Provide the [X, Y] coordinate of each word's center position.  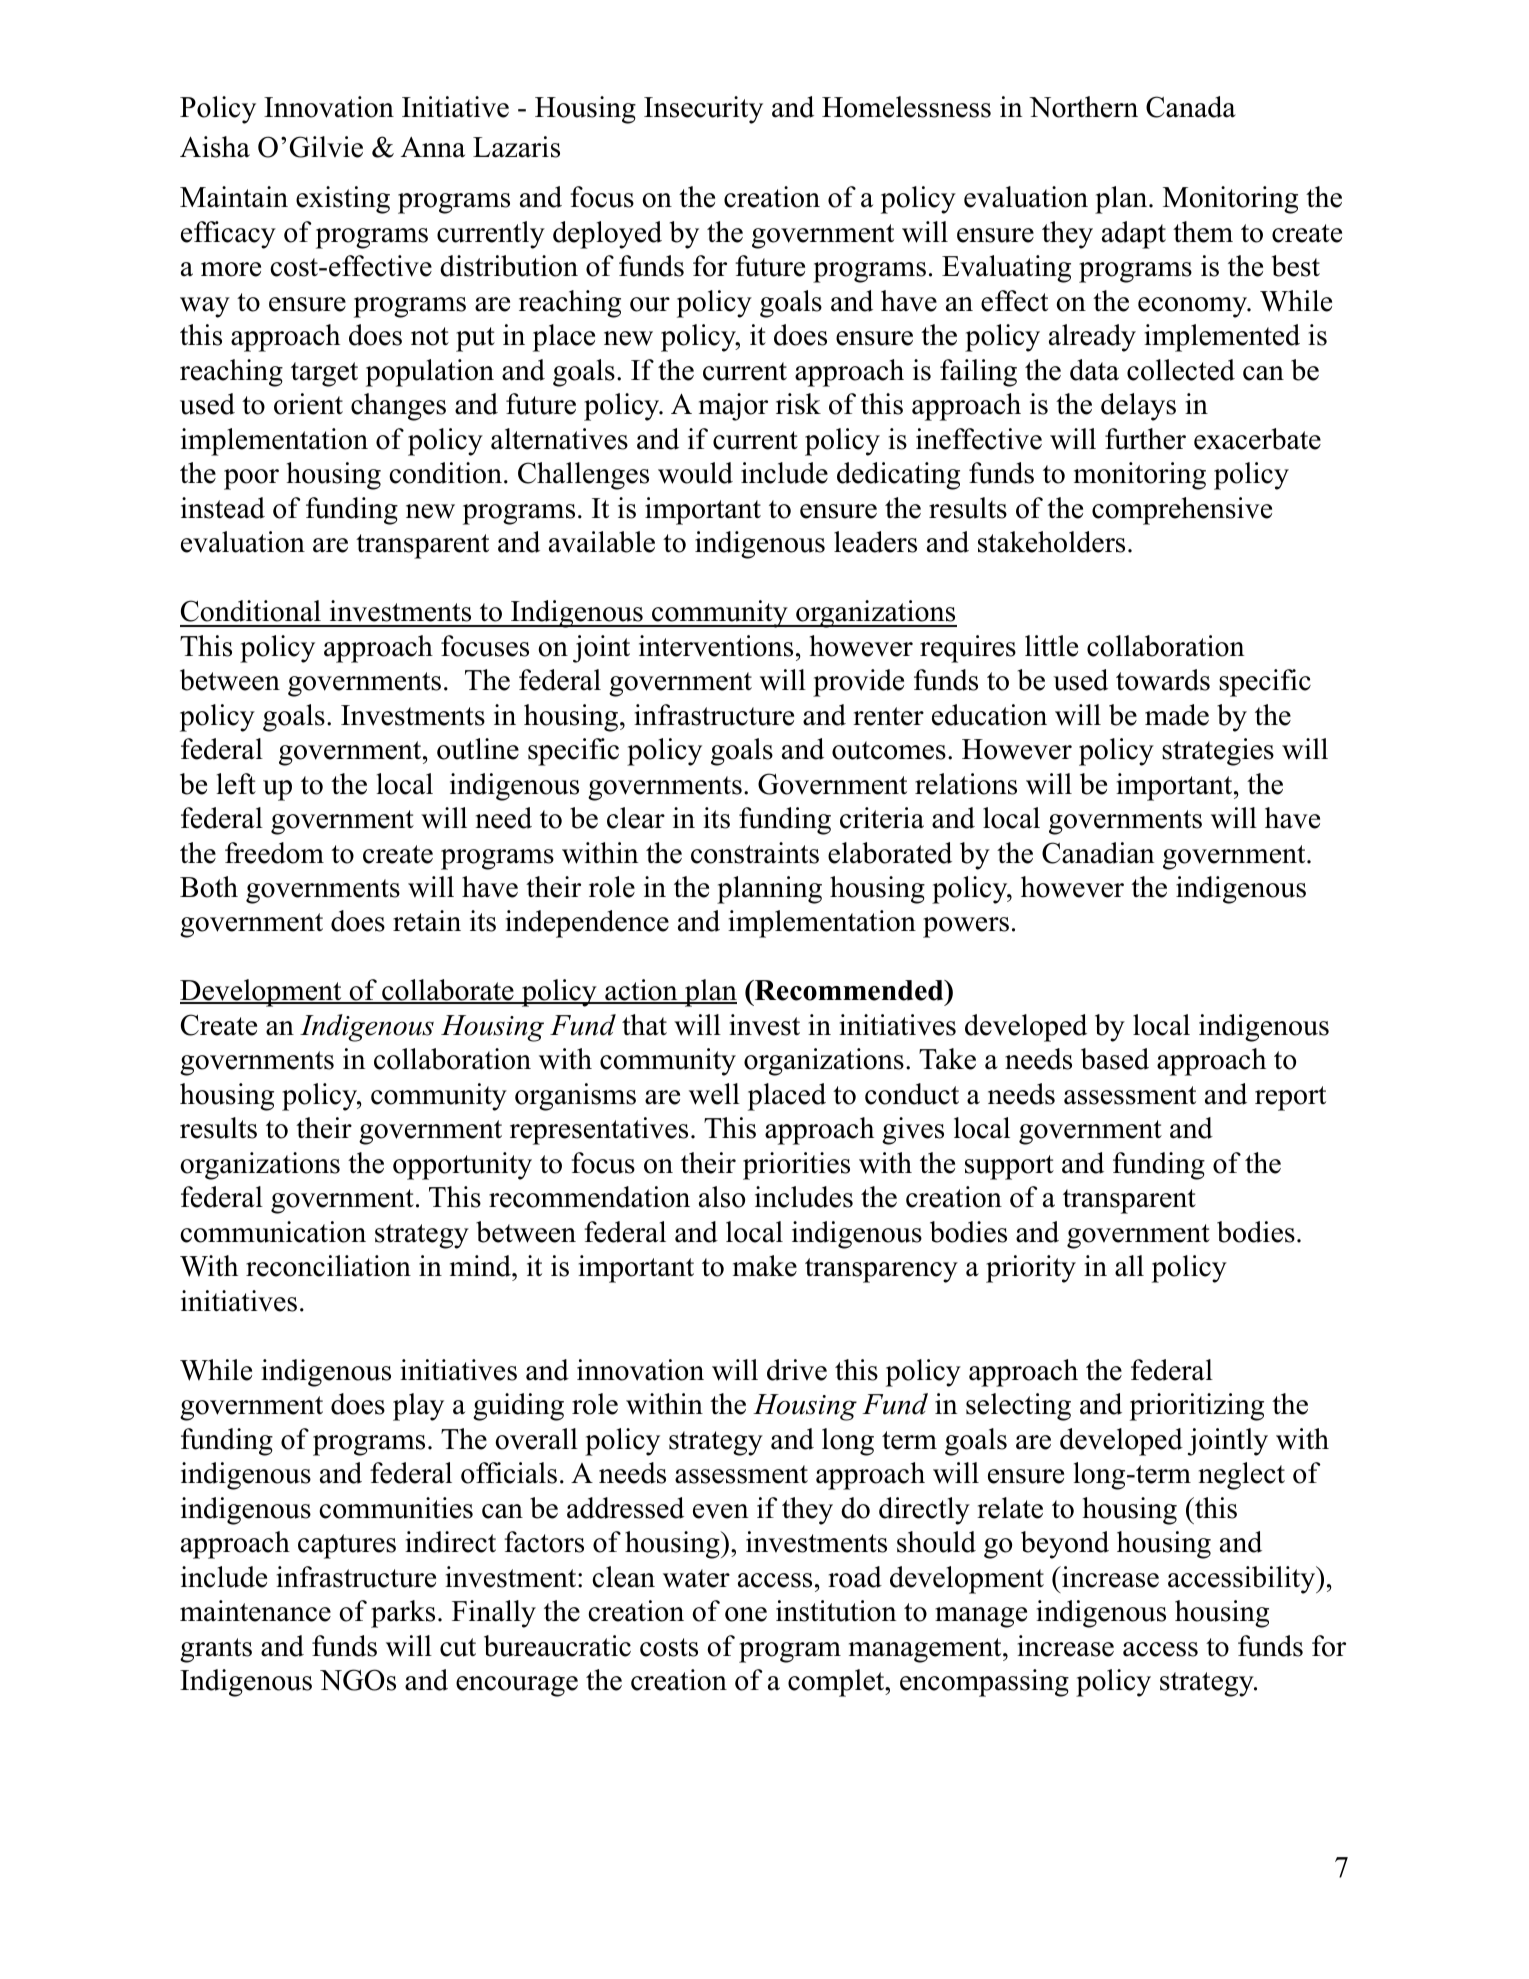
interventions [716, 646]
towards [1163, 680]
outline [478, 749]
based [1115, 1059]
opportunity [462, 1166]
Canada [1191, 107]
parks [403, 1614]
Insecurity [703, 110]
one [746, 1614]
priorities [796, 1166]
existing [343, 200]
